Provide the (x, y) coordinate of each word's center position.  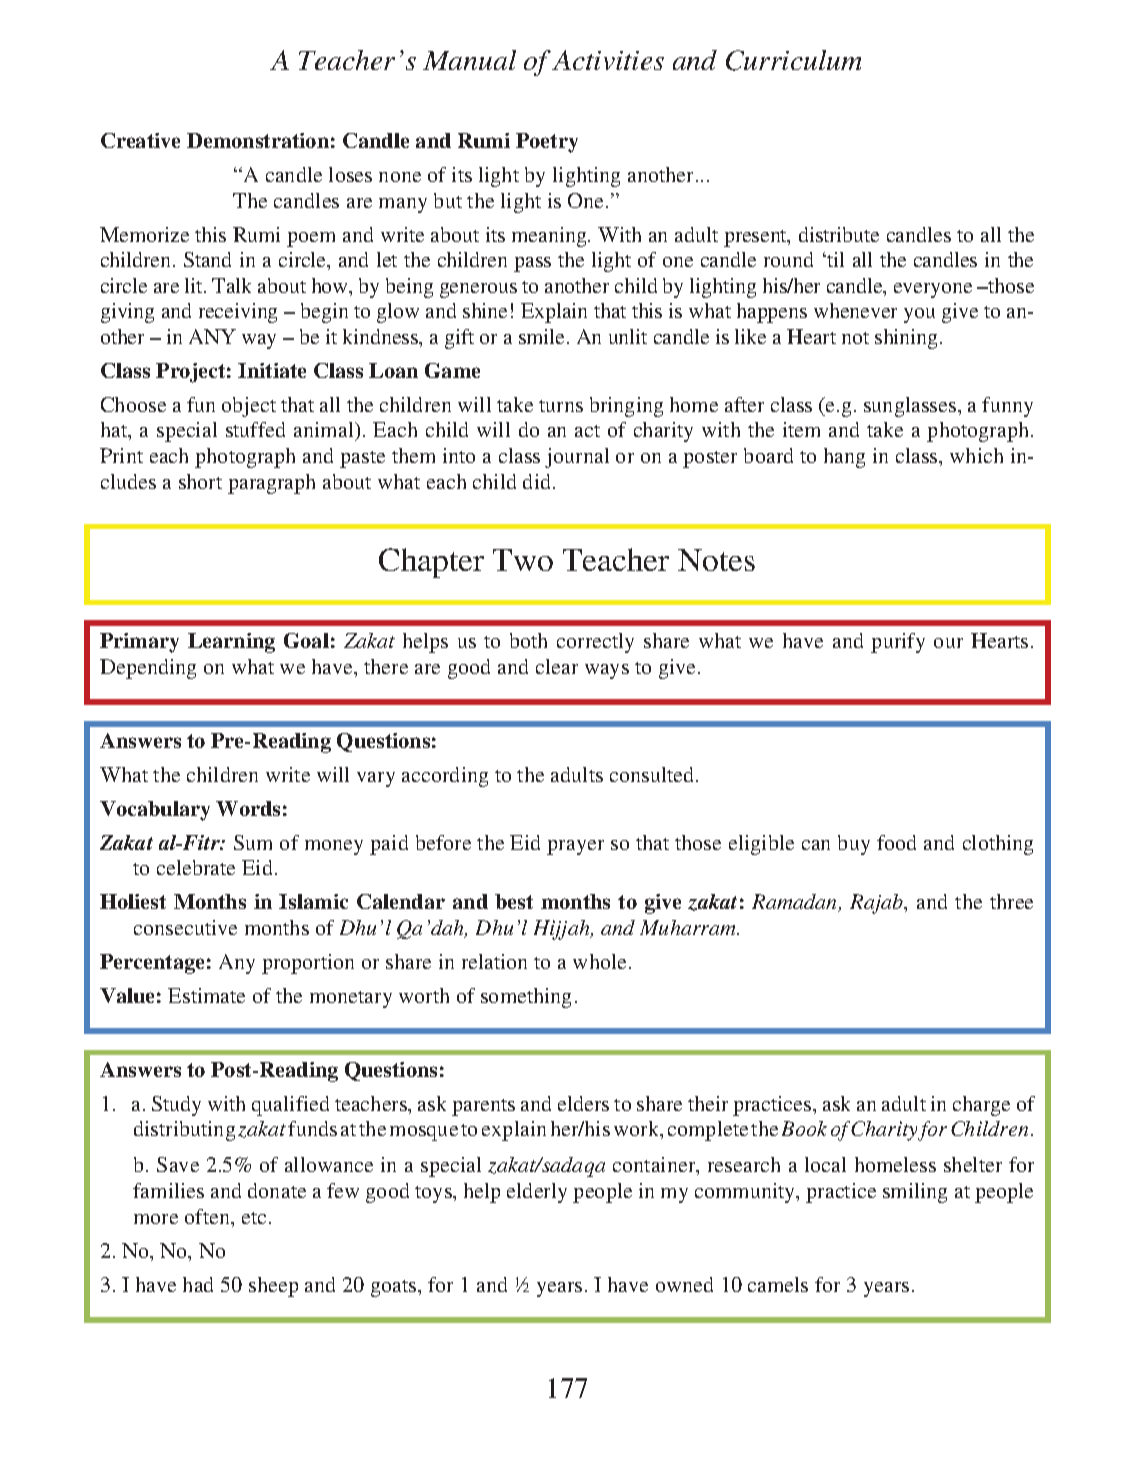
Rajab (878, 904)
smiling (915, 1193)
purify (898, 643)
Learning (231, 643)
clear (557, 666)
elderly (537, 1193)
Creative (140, 140)
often (209, 1218)
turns (561, 406)
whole (599, 961)
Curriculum (793, 60)
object (249, 407)
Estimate (206, 995)
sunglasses (911, 407)
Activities (608, 60)
